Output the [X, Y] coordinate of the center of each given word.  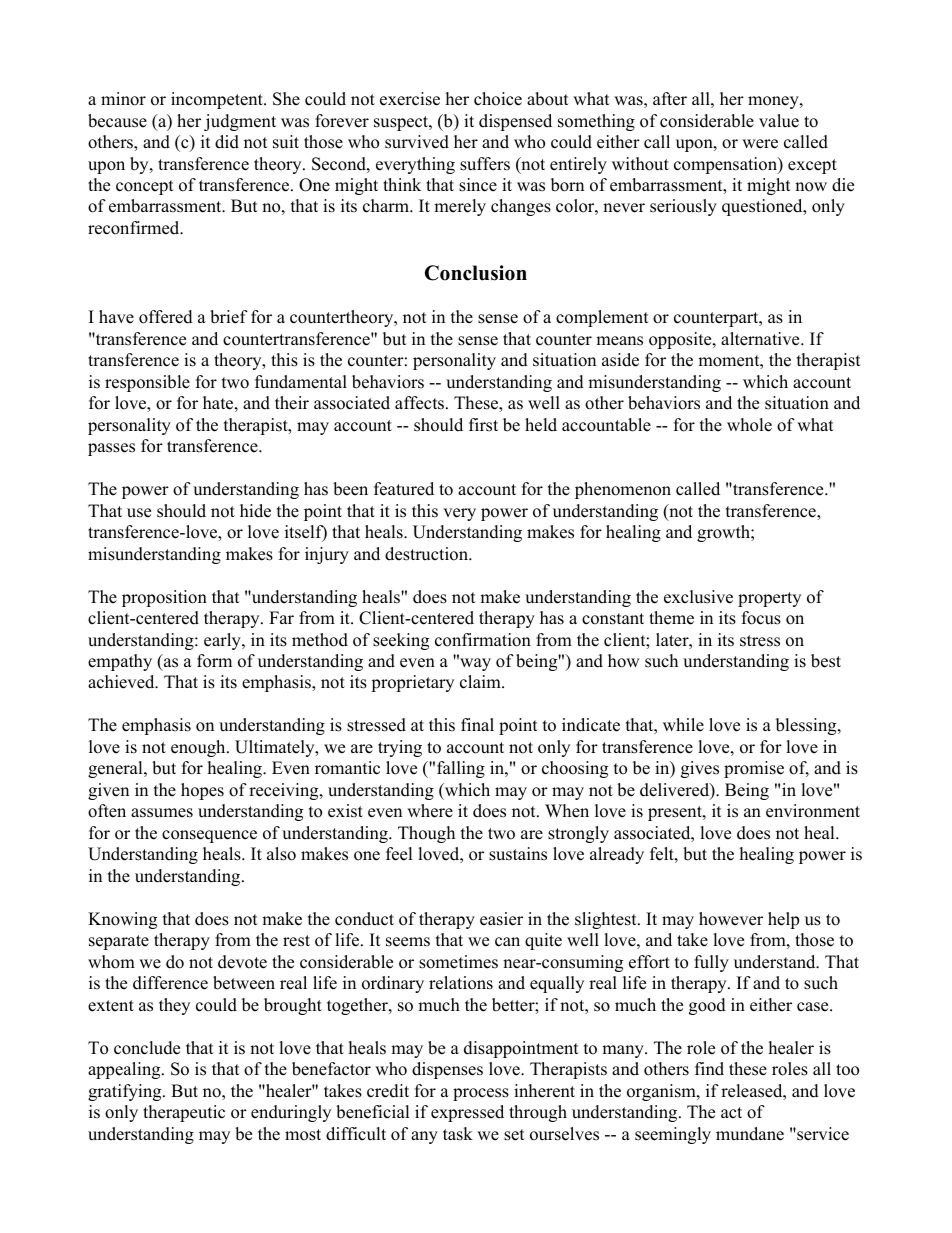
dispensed [515, 122]
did [227, 142]
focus [761, 618]
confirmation [483, 640]
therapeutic [184, 1113]
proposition [164, 598]
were [760, 144]
